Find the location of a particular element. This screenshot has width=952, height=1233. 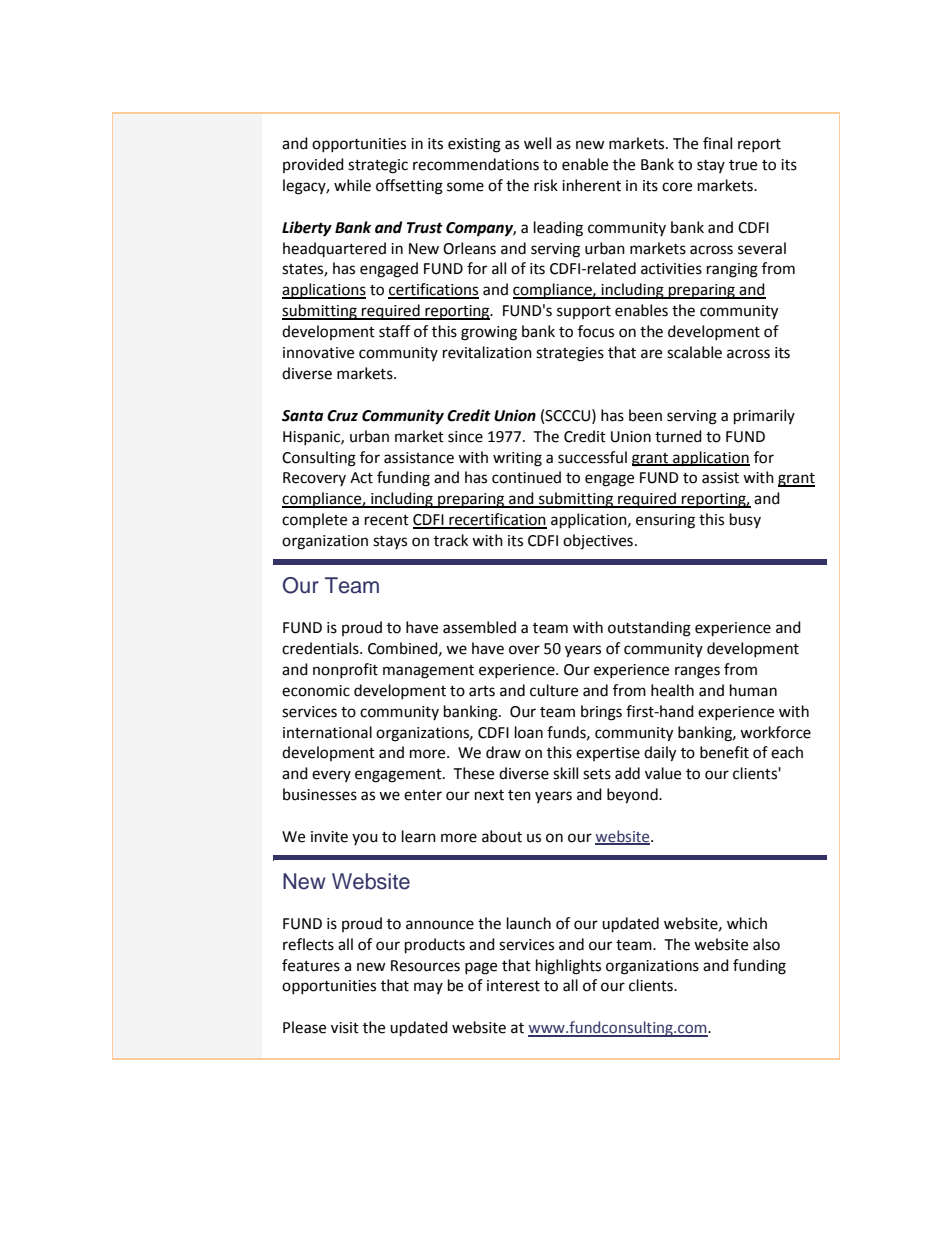

risk is located at coordinates (546, 185).
